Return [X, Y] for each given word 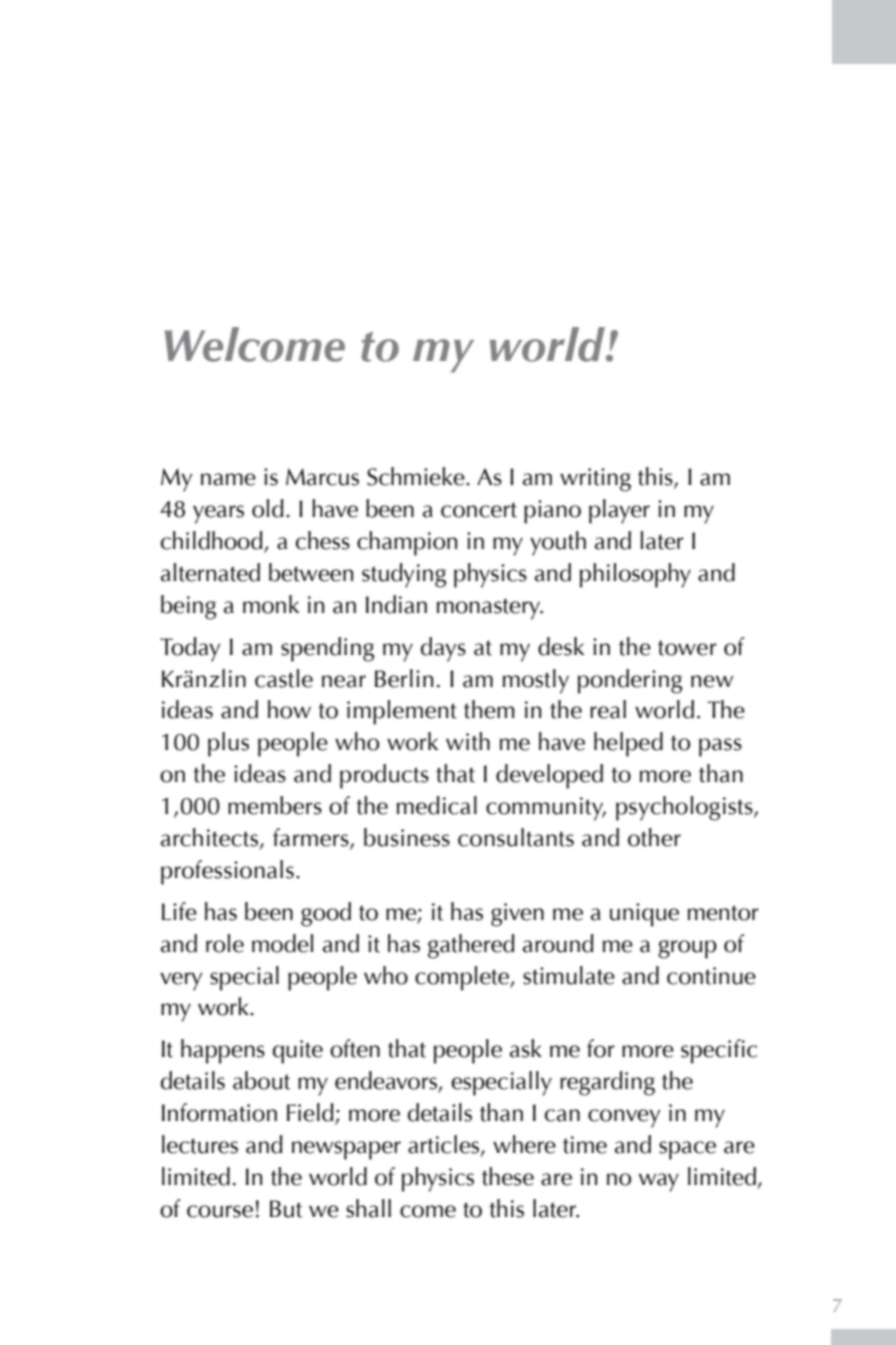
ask [526, 1048]
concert [479, 510]
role [225, 943]
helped [628, 744]
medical [437, 805]
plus [228, 744]
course [220, 1211]
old [268, 508]
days [443, 649]
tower [687, 648]
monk [271, 604]
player [619, 511]
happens [223, 1051]
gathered [471, 946]
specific [719, 1051]
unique [644, 915]
